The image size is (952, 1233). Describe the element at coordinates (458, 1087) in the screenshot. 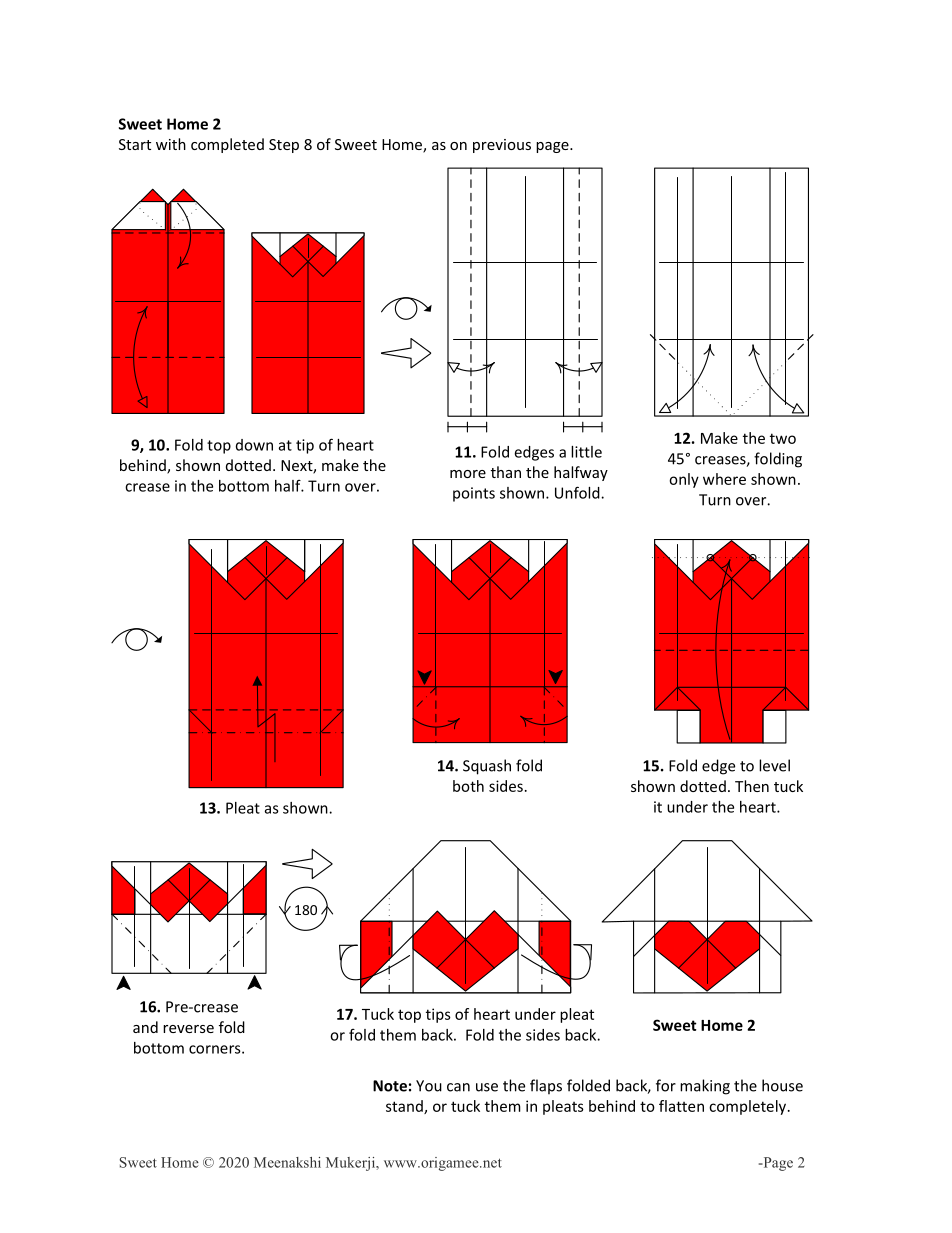

I see `can` at that location.
